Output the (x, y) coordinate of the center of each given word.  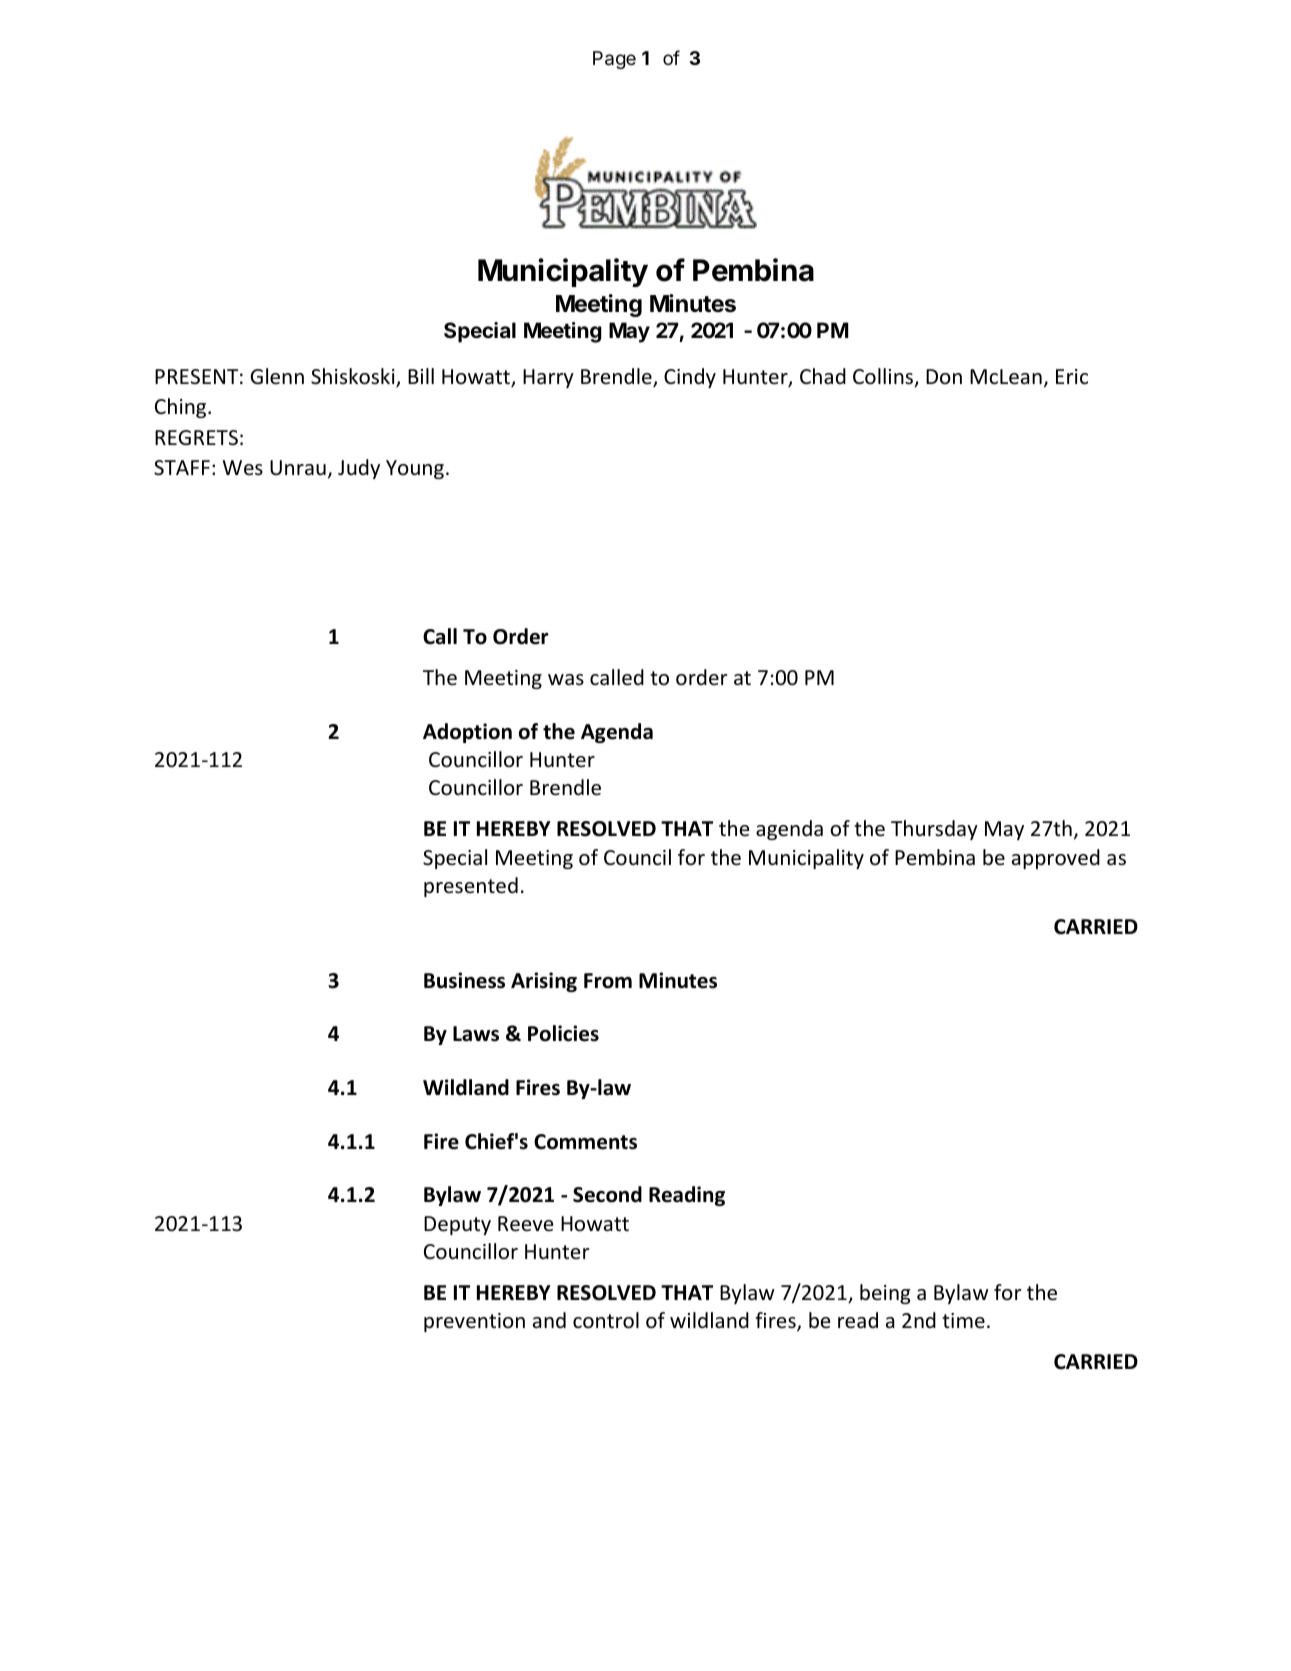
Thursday (934, 830)
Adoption (467, 733)
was (566, 679)
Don (944, 376)
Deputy (457, 1225)
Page (614, 60)
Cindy (690, 378)
